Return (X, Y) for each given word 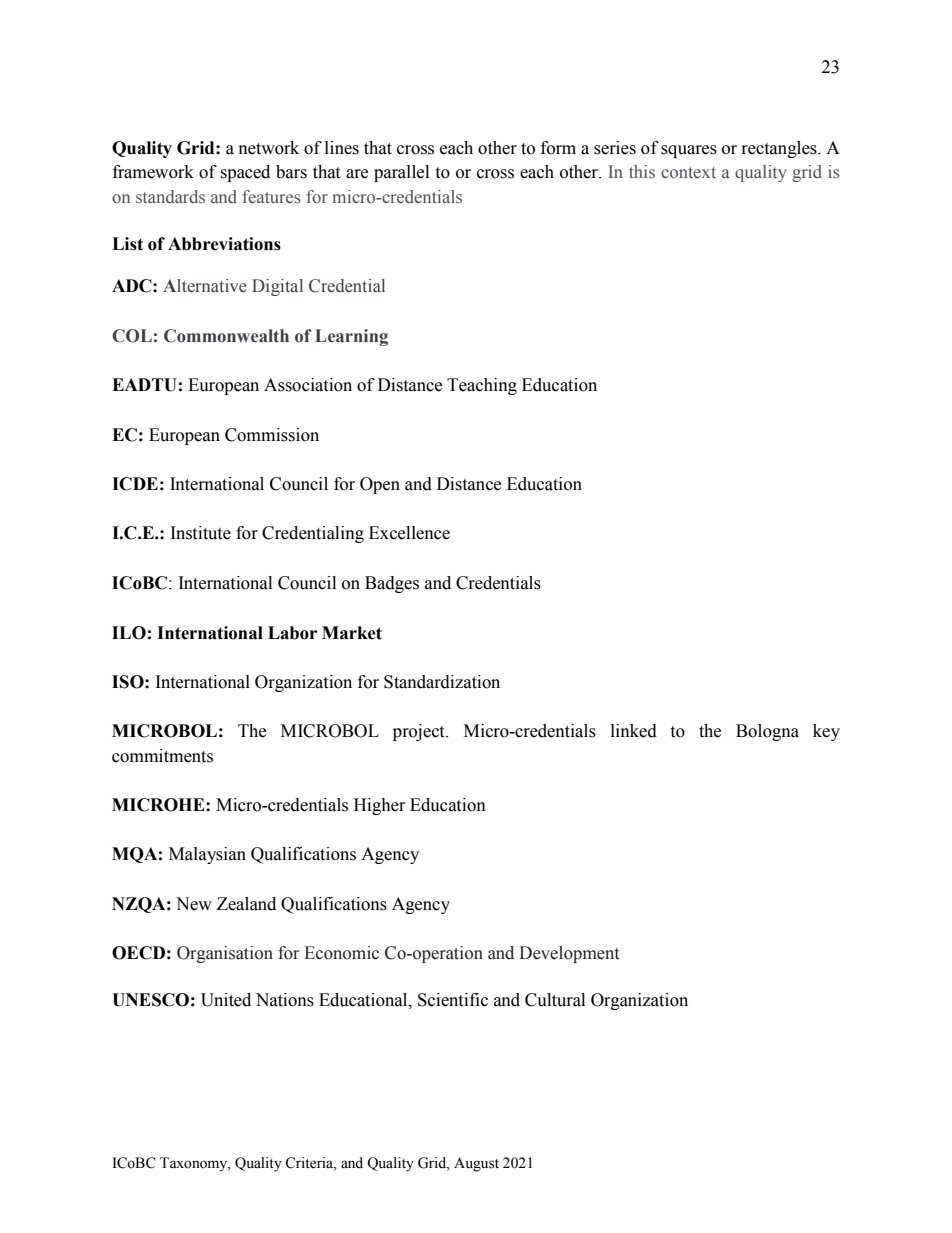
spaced (245, 173)
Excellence (409, 533)
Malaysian (207, 855)
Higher (380, 806)
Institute (201, 533)
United (226, 1000)
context (688, 173)
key (826, 732)
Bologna (767, 732)
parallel (401, 173)
